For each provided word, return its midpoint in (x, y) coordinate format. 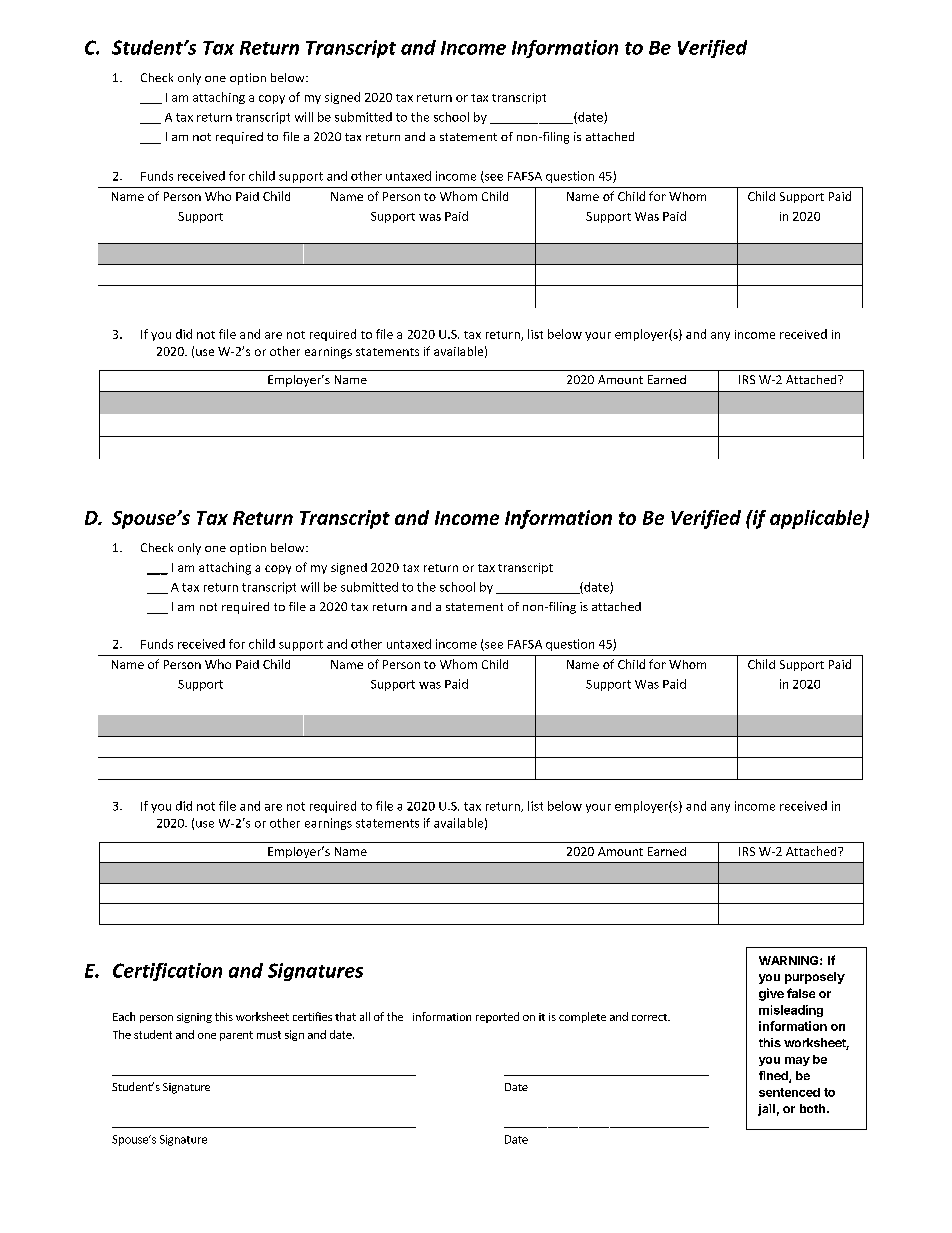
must (269, 1035)
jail (766, 1110)
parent (236, 1036)
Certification (167, 972)
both (812, 1108)
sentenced (789, 1092)
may (797, 1061)
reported (497, 1017)
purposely (815, 978)
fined (774, 1077)
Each (124, 1016)
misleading (791, 1011)
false (801, 993)
